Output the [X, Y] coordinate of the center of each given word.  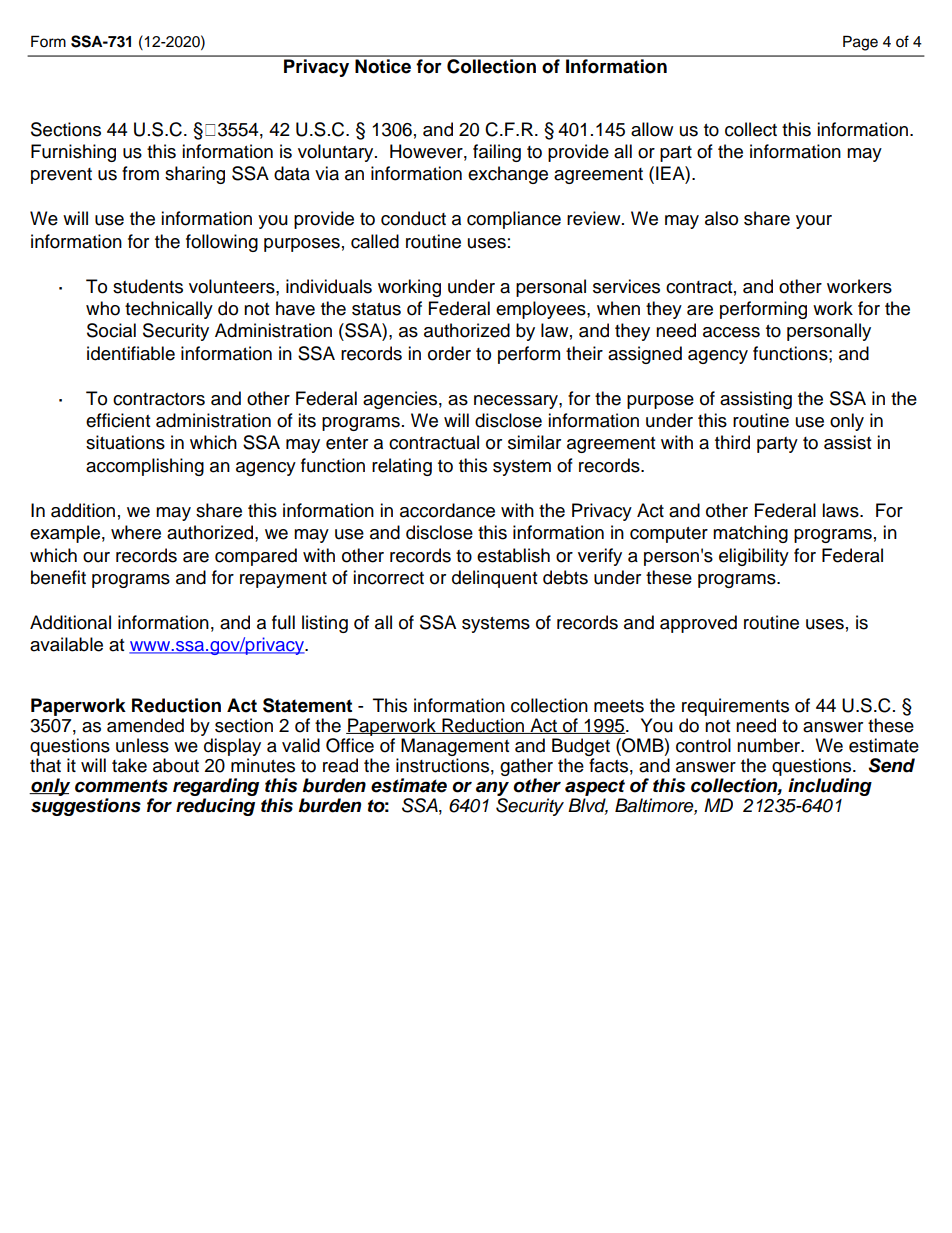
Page [860, 43]
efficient [118, 420]
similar [534, 442]
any [492, 788]
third [732, 442]
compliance [514, 220]
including [830, 787]
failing [497, 153]
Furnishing [73, 153]
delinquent [494, 579]
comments [121, 786]
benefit [58, 577]
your [814, 222]
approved [698, 624]
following [222, 243]
